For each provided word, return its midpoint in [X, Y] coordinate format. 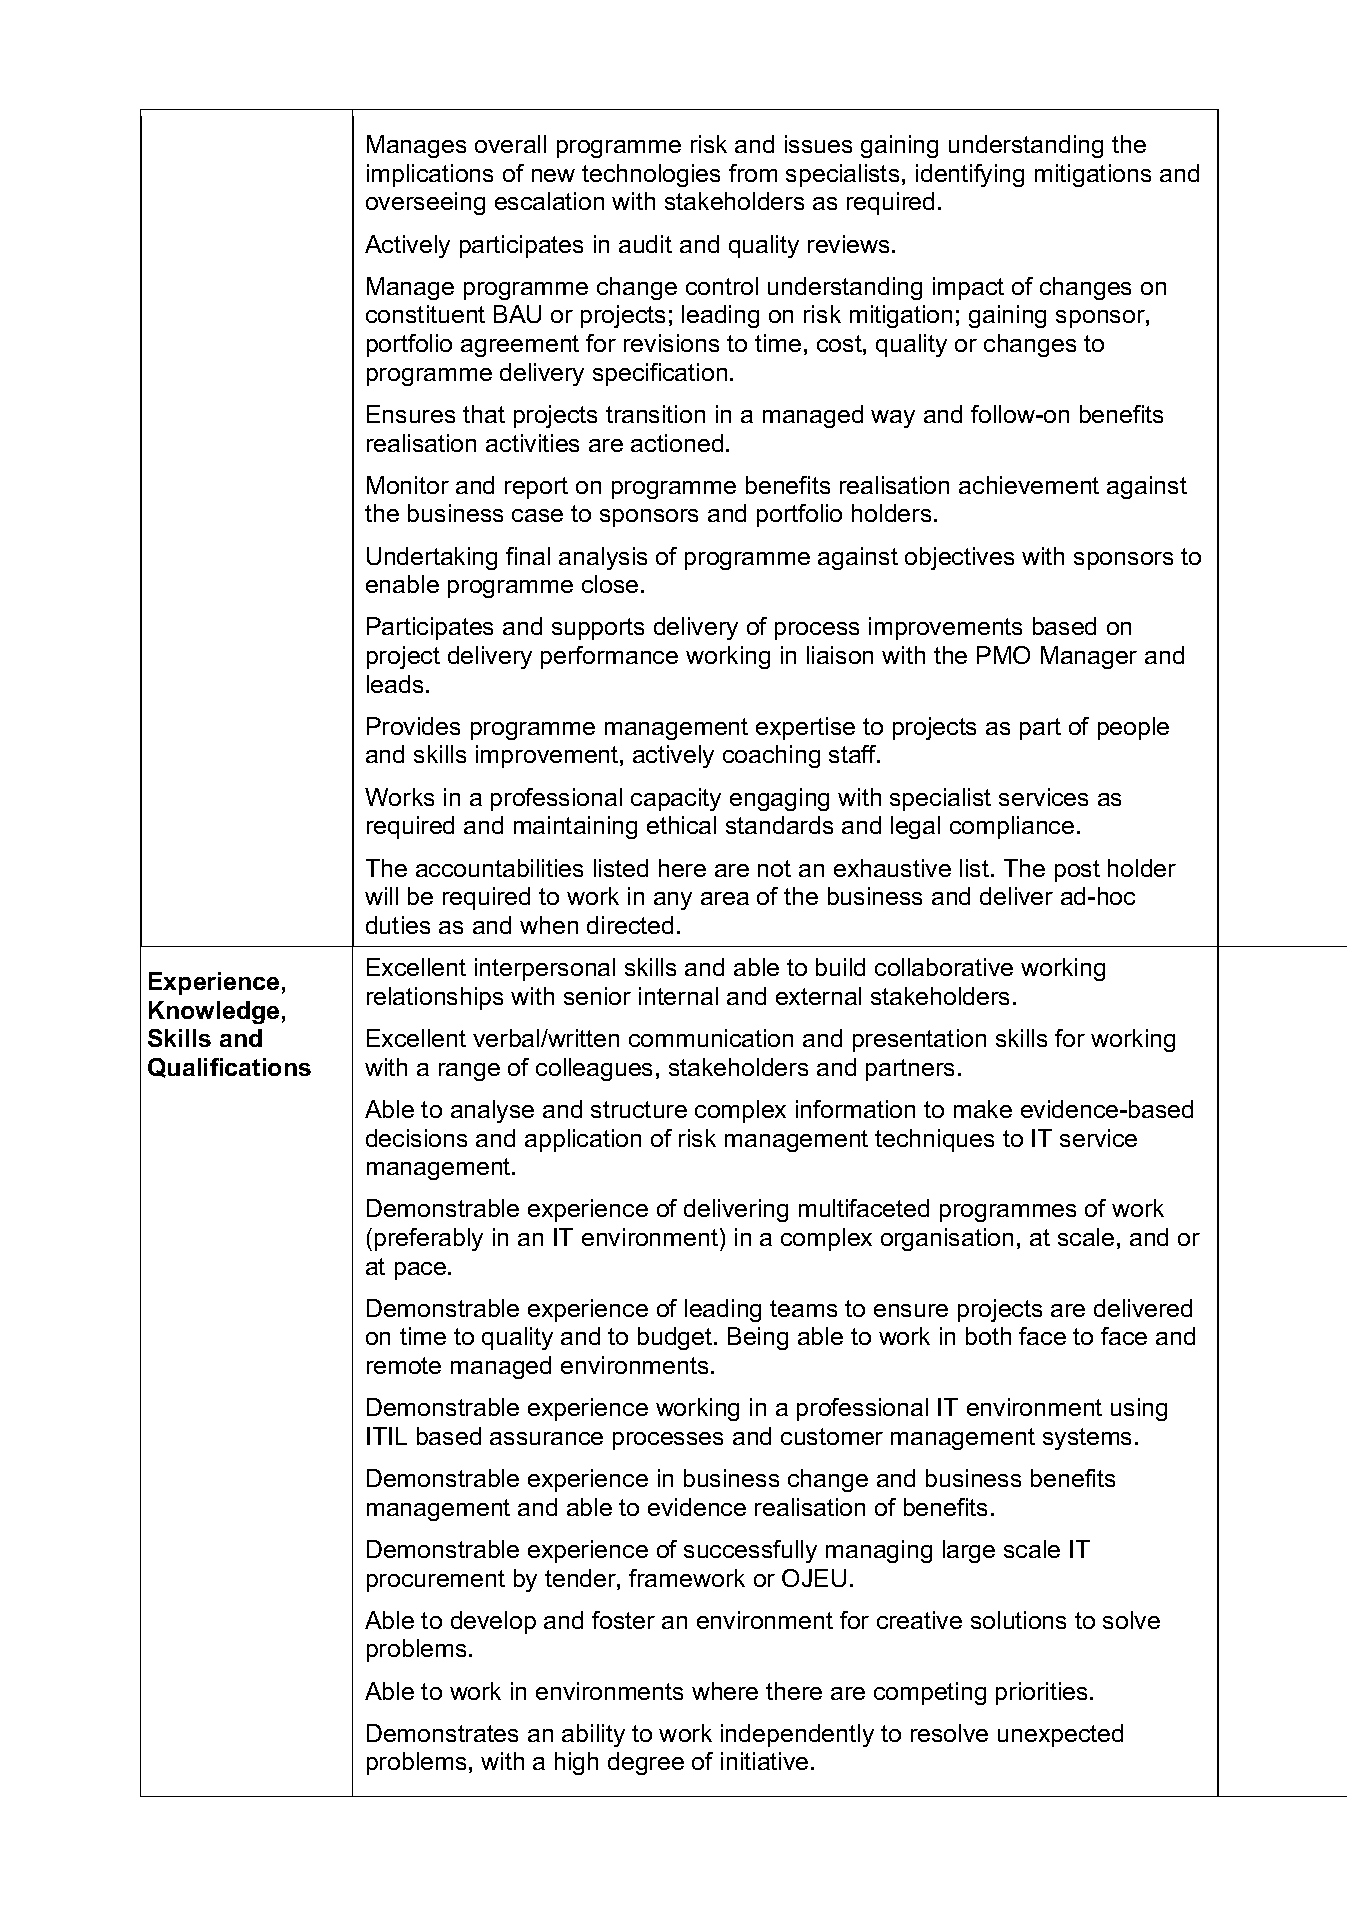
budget [676, 1338]
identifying [970, 175]
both [988, 1336]
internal [678, 996]
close [610, 584]
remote [404, 1365]
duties [398, 925]
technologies [651, 175]
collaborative [944, 967]
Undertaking [432, 558]
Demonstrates [442, 1733]
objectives [959, 558]
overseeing [425, 203]
